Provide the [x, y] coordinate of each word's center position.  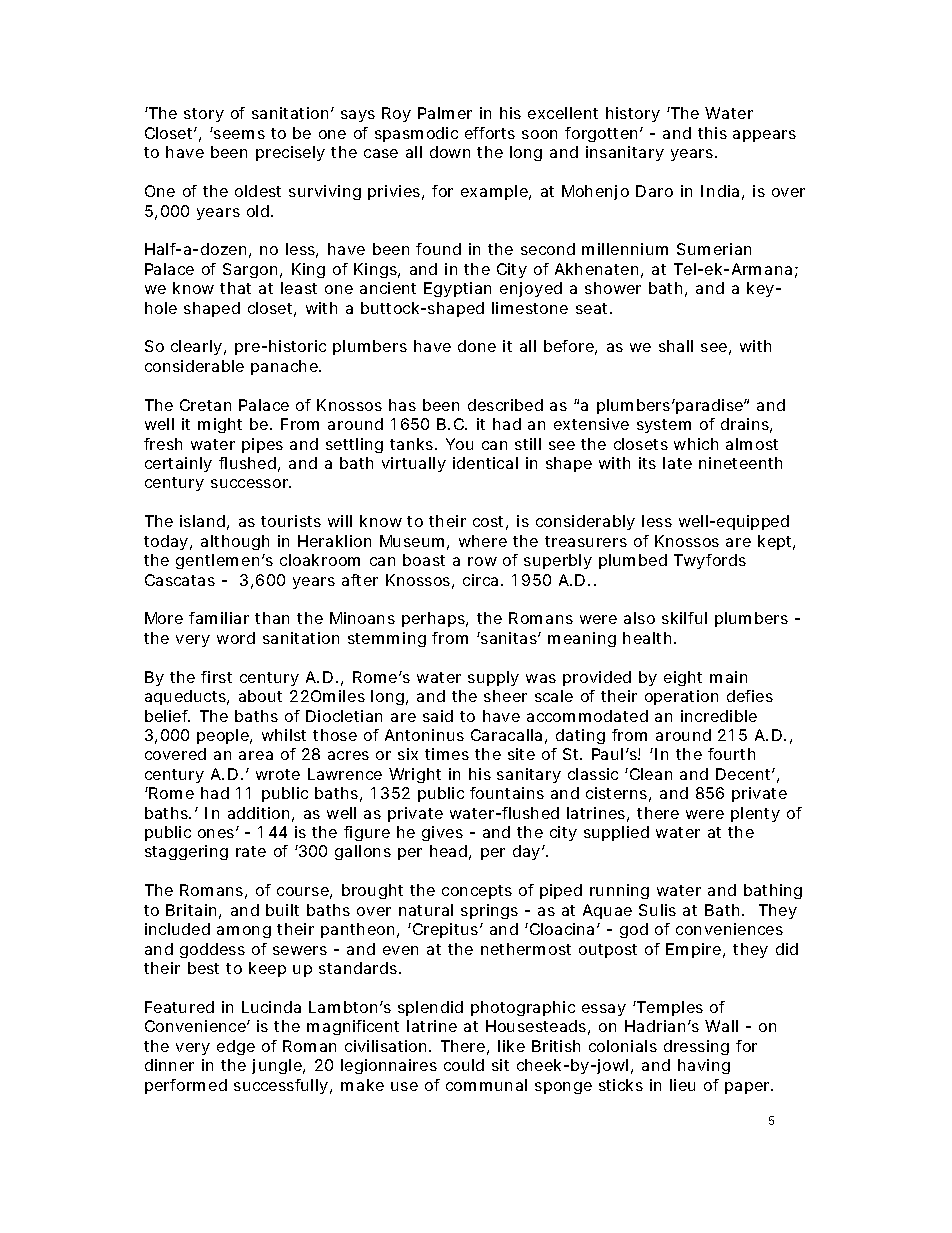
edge [236, 1047]
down [450, 152]
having [704, 1066]
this [712, 133]
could [464, 1065]
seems [239, 134]
